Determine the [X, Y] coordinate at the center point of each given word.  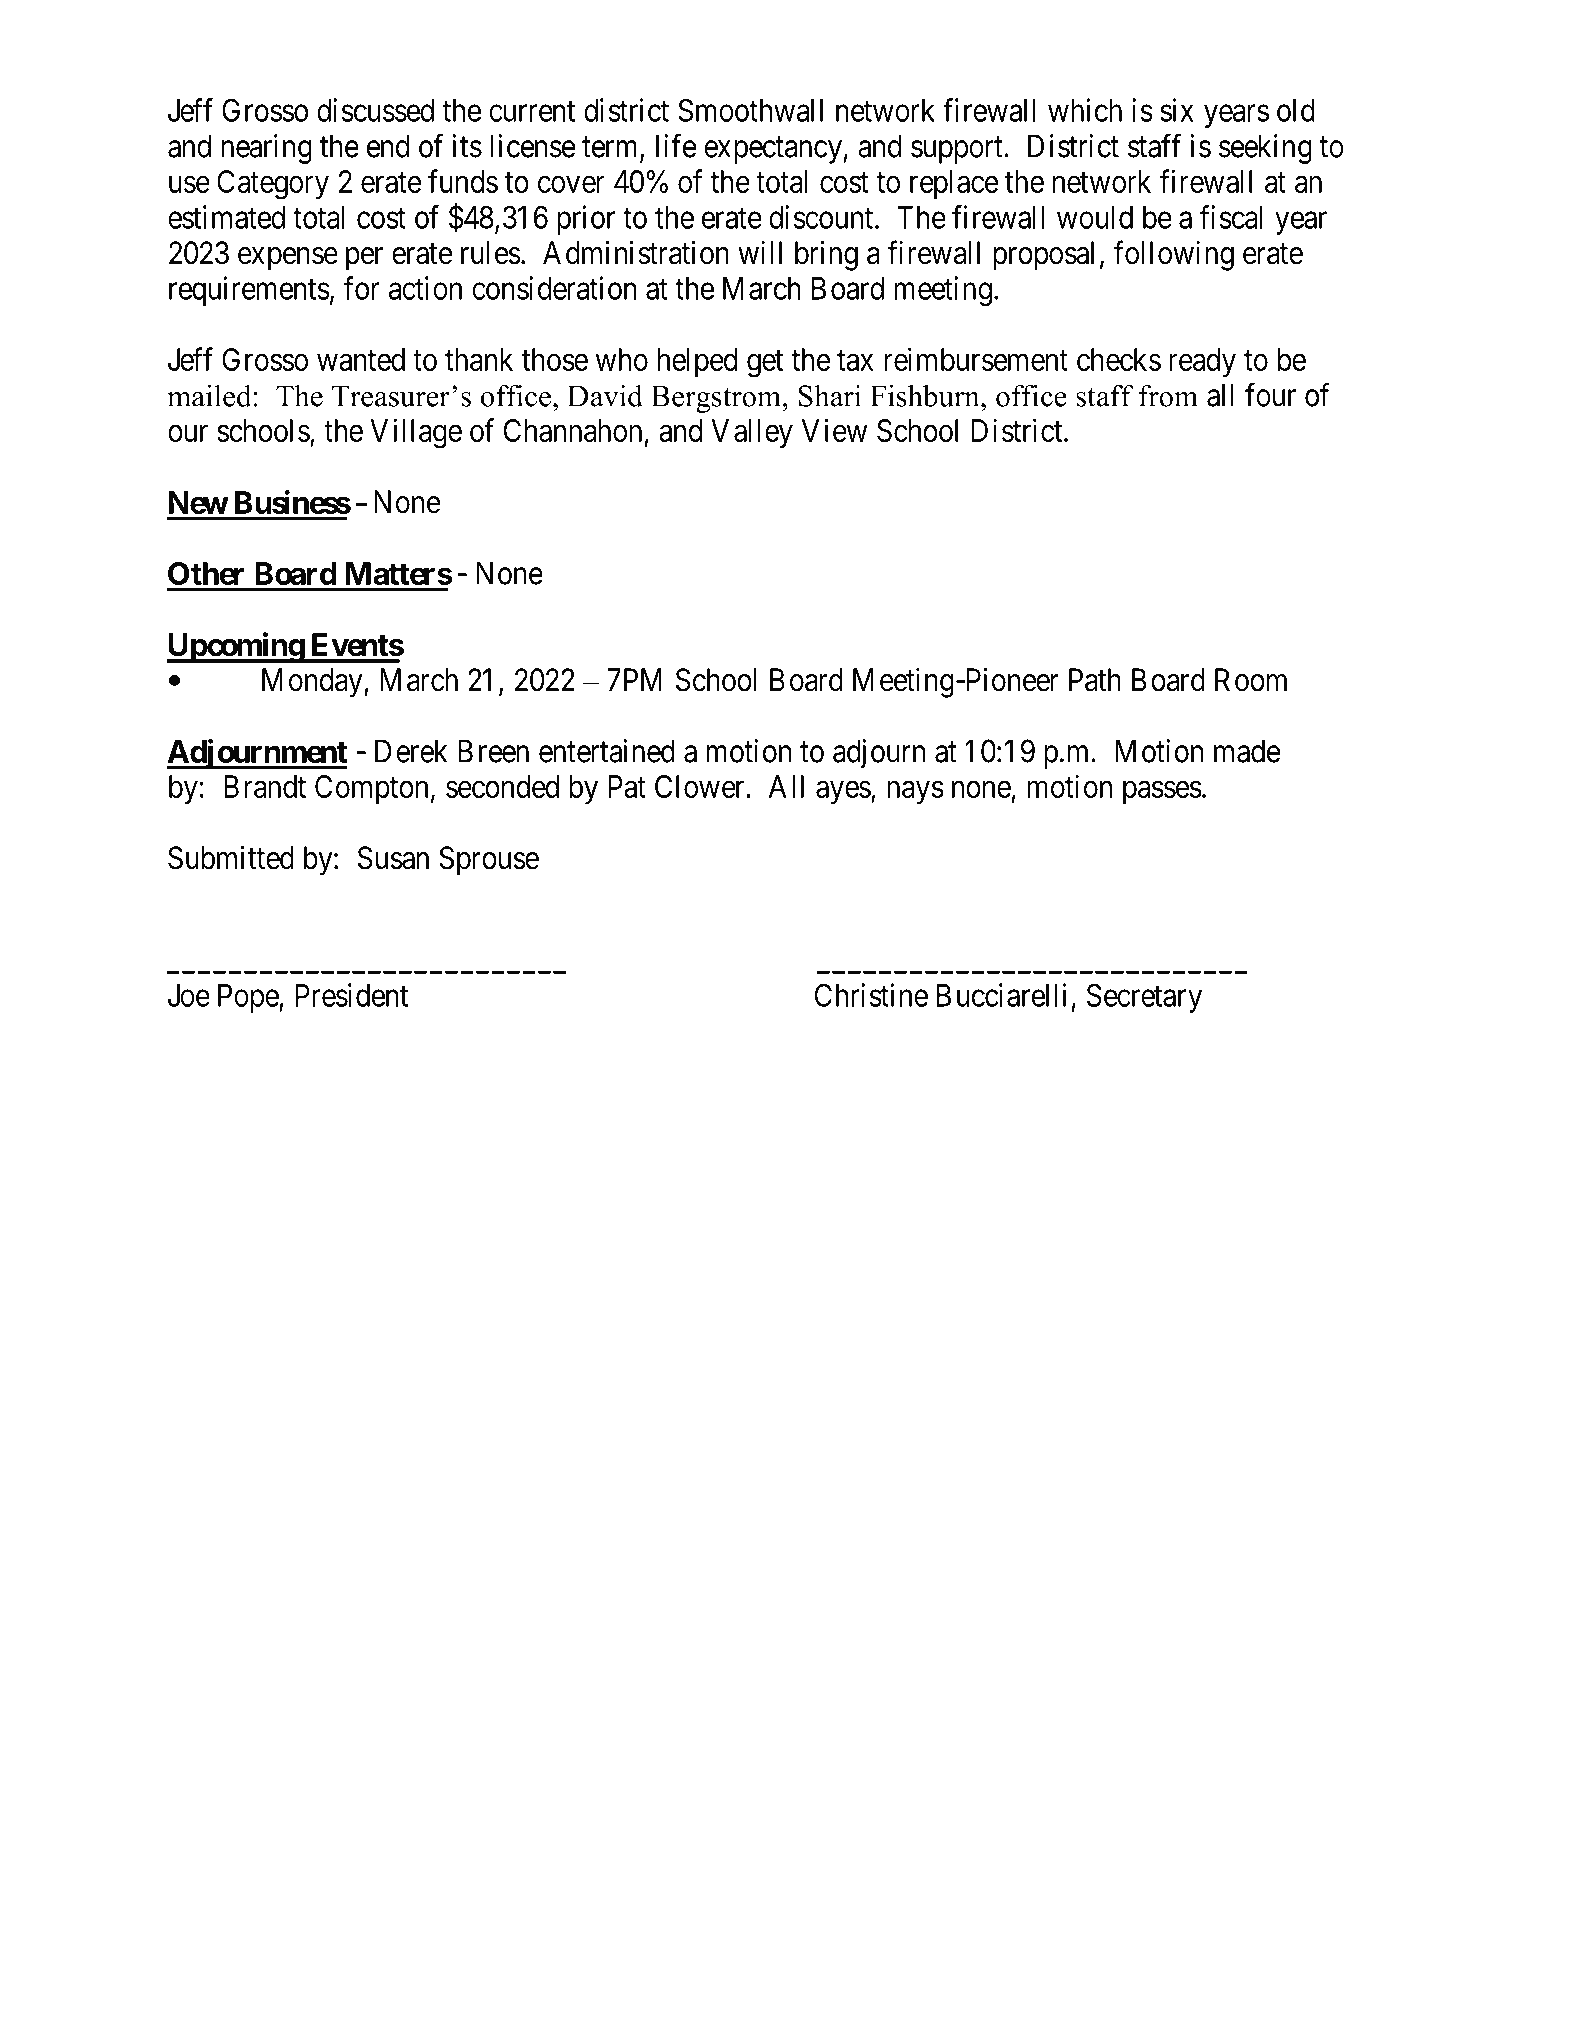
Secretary [1144, 998]
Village [416, 433]
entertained [607, 751]
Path [1095, 680]
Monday [313, 683]
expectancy [773, 150]
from [1168, 396]
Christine [871, 995]
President [351, 995]
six [1177, 110]
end [388, 146]
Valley [752, 433]
